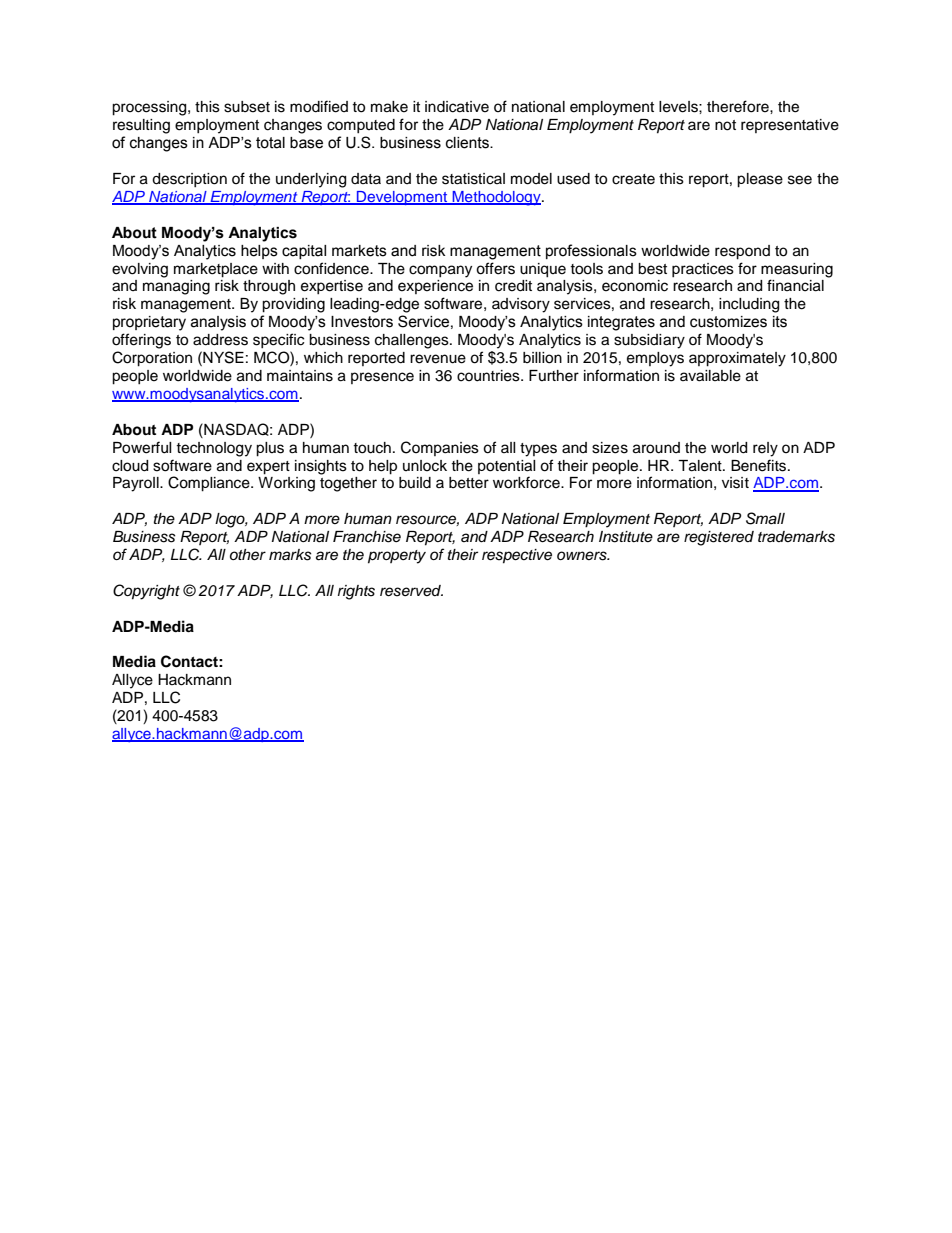  I want to click on available, so click(710, 376).
